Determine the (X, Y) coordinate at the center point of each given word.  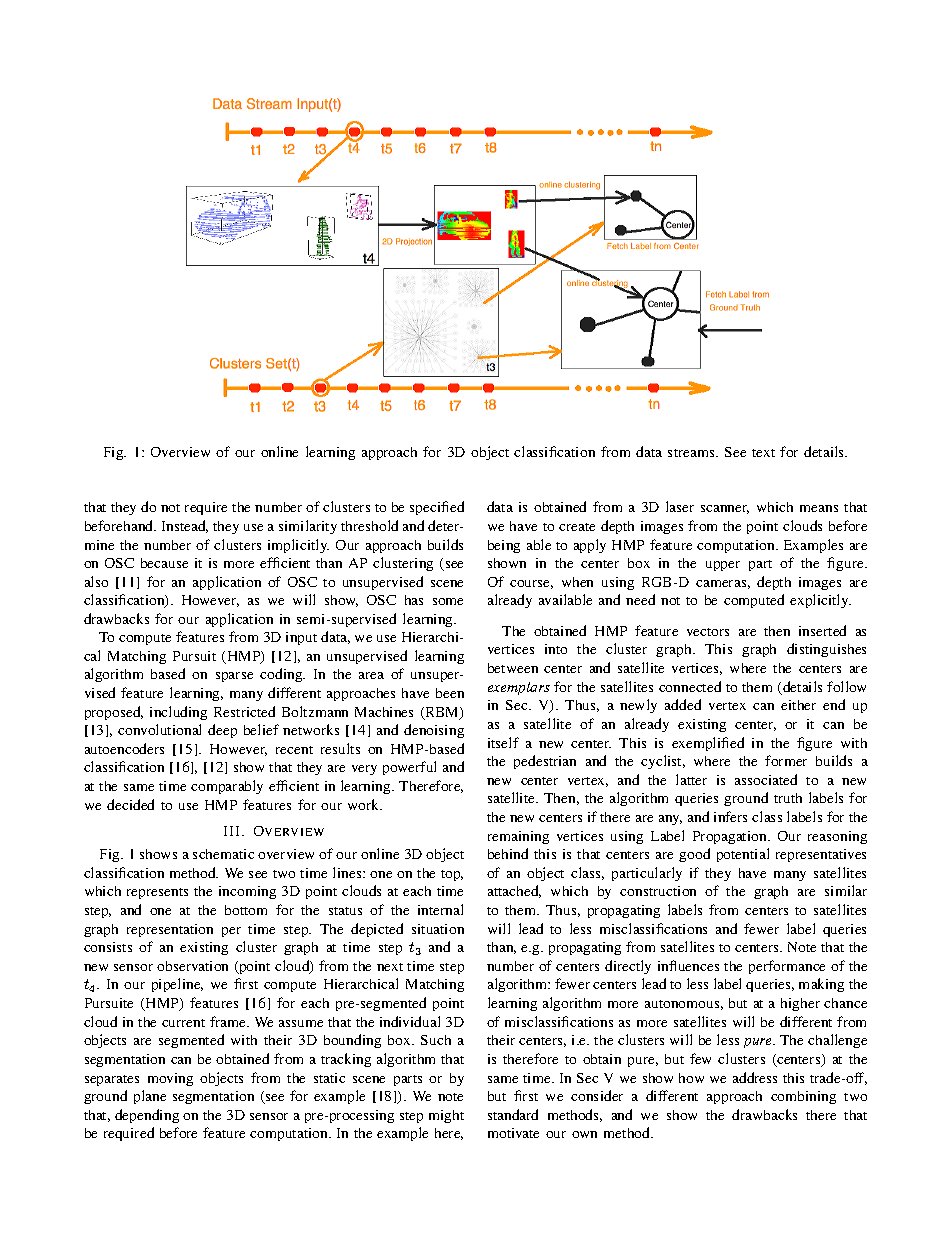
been (450, 693)
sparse (234, 677)
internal (440, 909)
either (798, 705)
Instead (185, 526)
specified (437, 508)
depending (147, 1116)
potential (743, 855)
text (763, 453)
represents (157, 893)
